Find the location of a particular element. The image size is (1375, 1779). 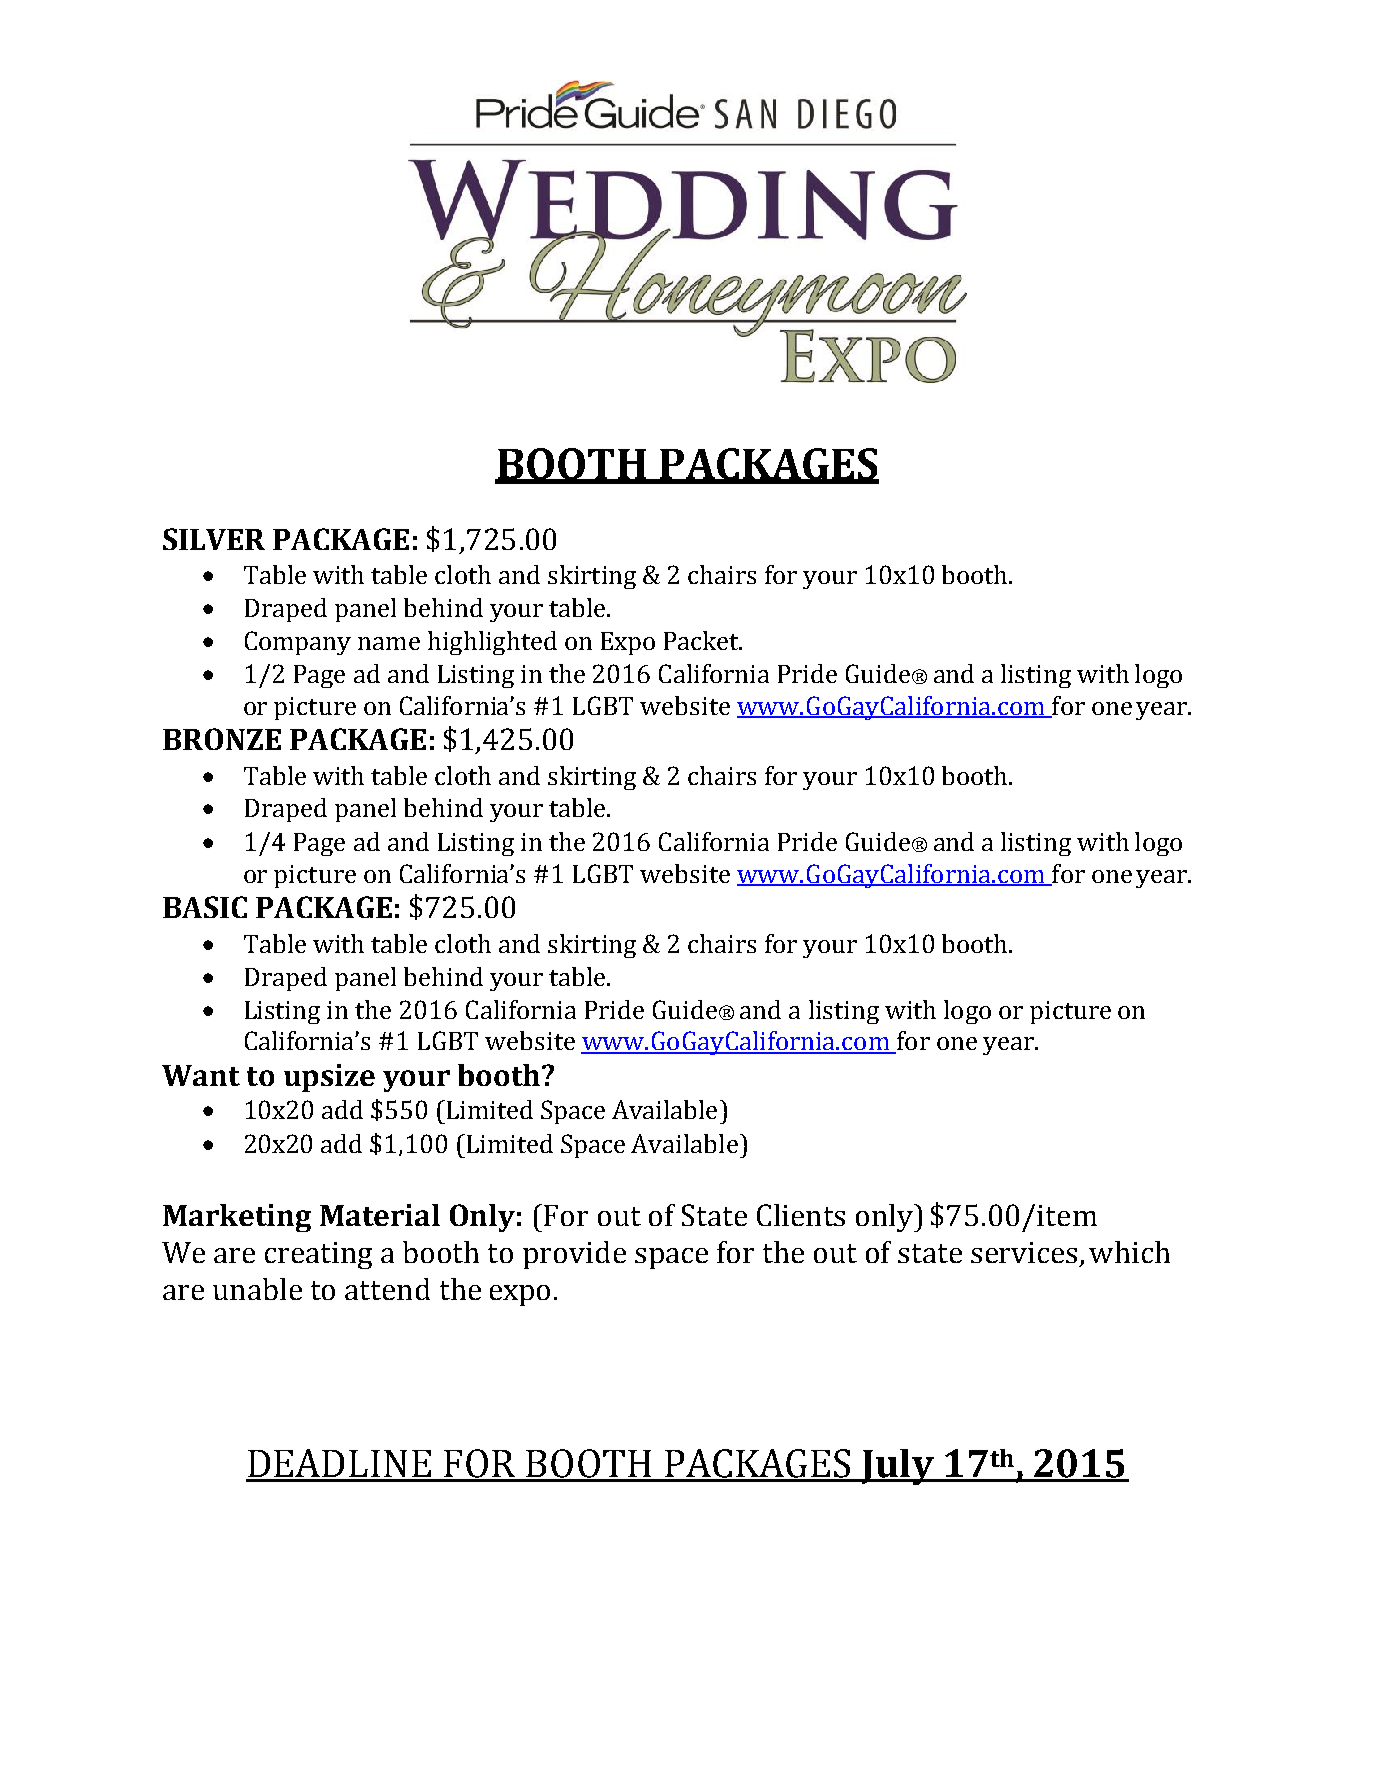

services is located at coordinates (1024, 1252).
